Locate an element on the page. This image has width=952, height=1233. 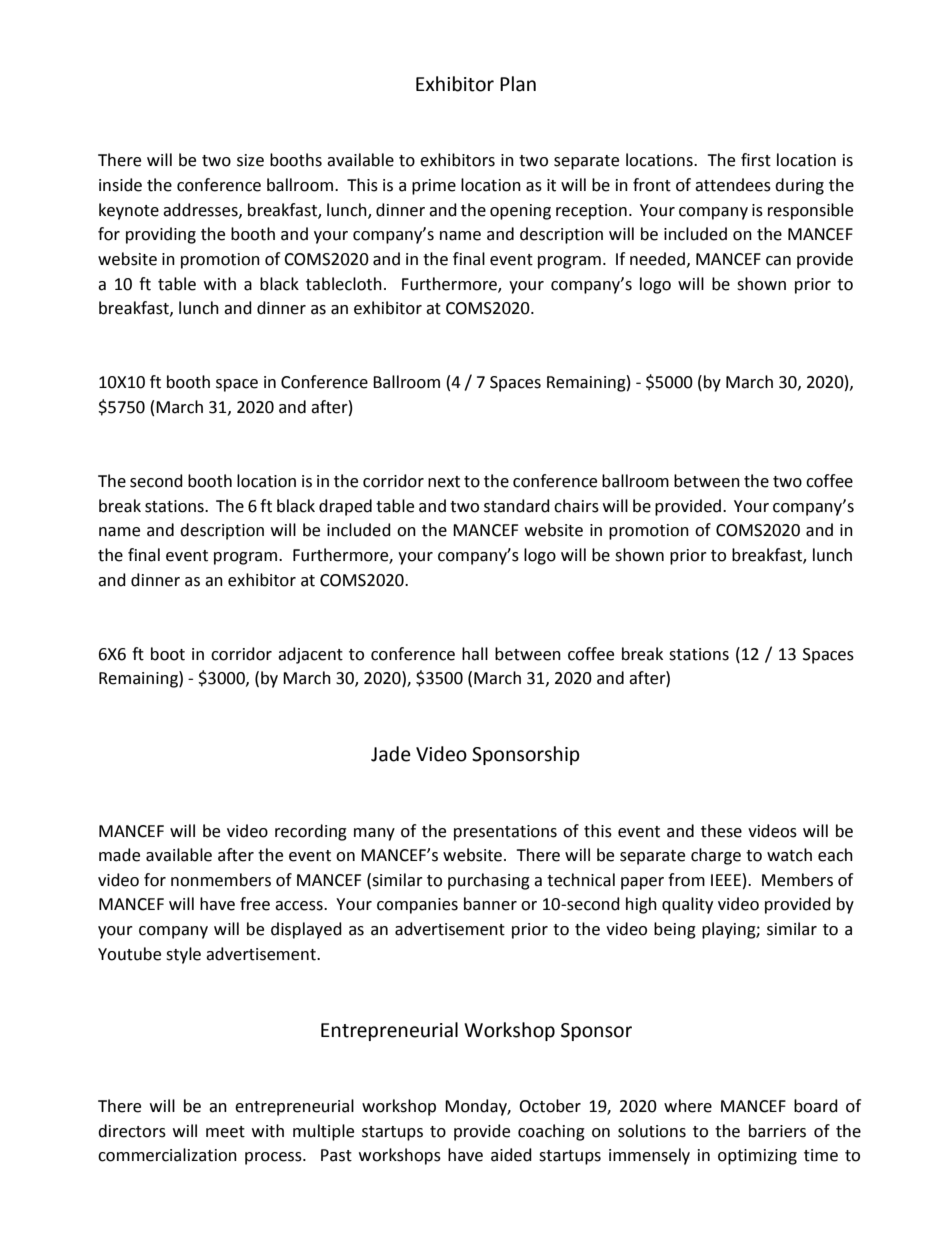
meet is located at coordinates (225, 1132).
